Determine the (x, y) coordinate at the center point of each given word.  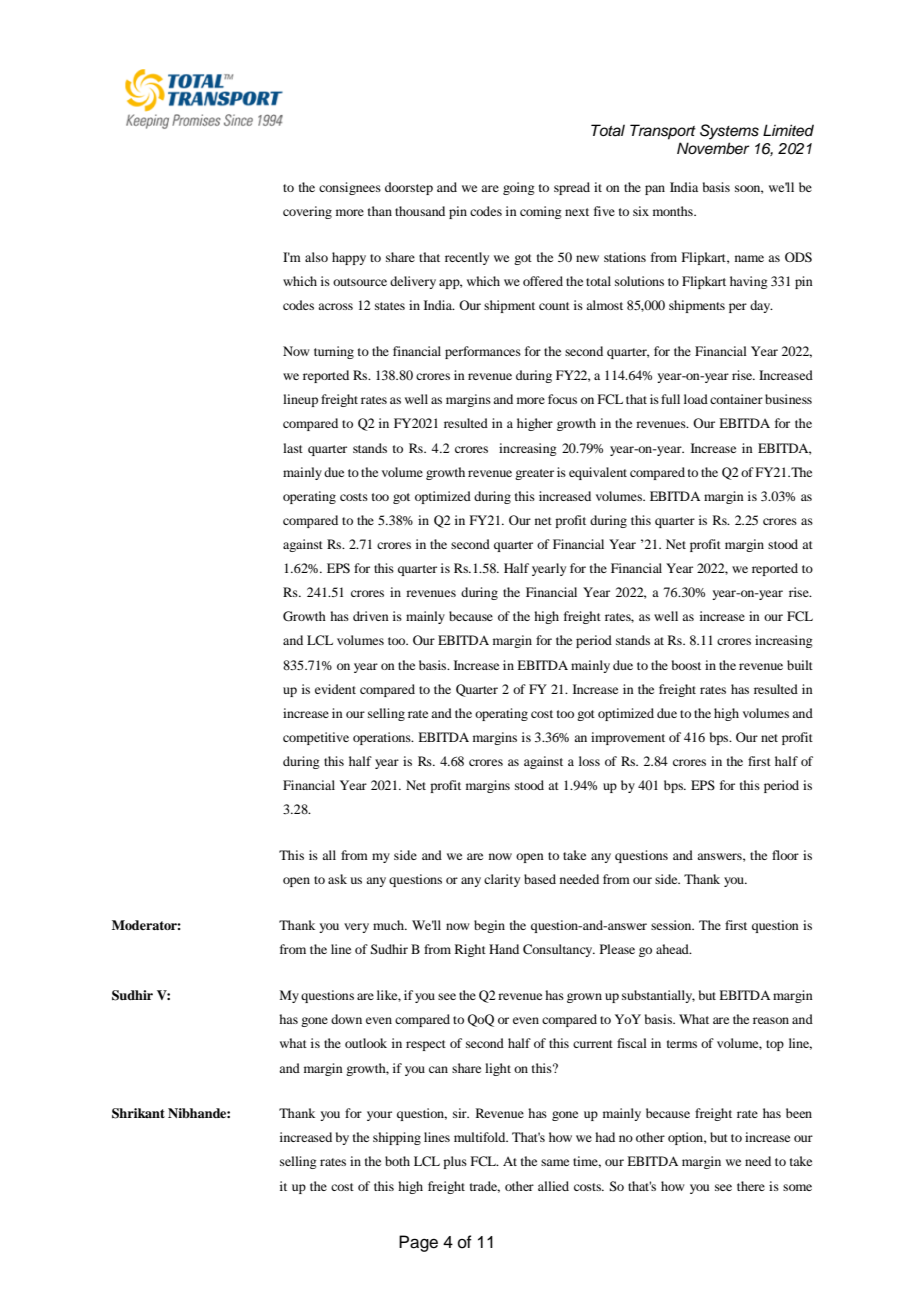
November (713, 148)
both (397, 1161)
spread (572, 188)
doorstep (409, 188)
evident (335, 689)
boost (686, 665)
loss (589, 761)
